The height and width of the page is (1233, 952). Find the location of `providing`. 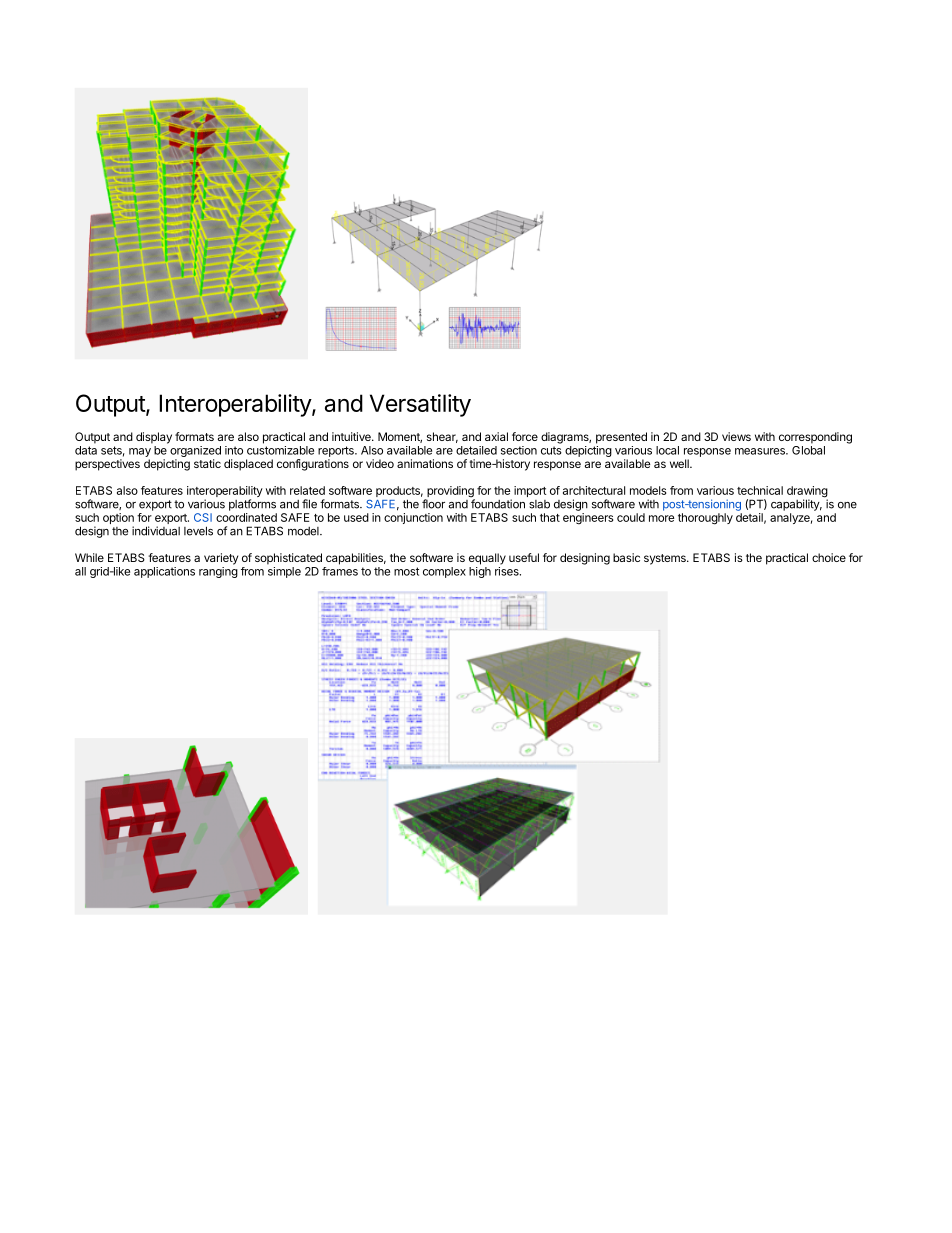

providing is located at coordinates (450, 493).
